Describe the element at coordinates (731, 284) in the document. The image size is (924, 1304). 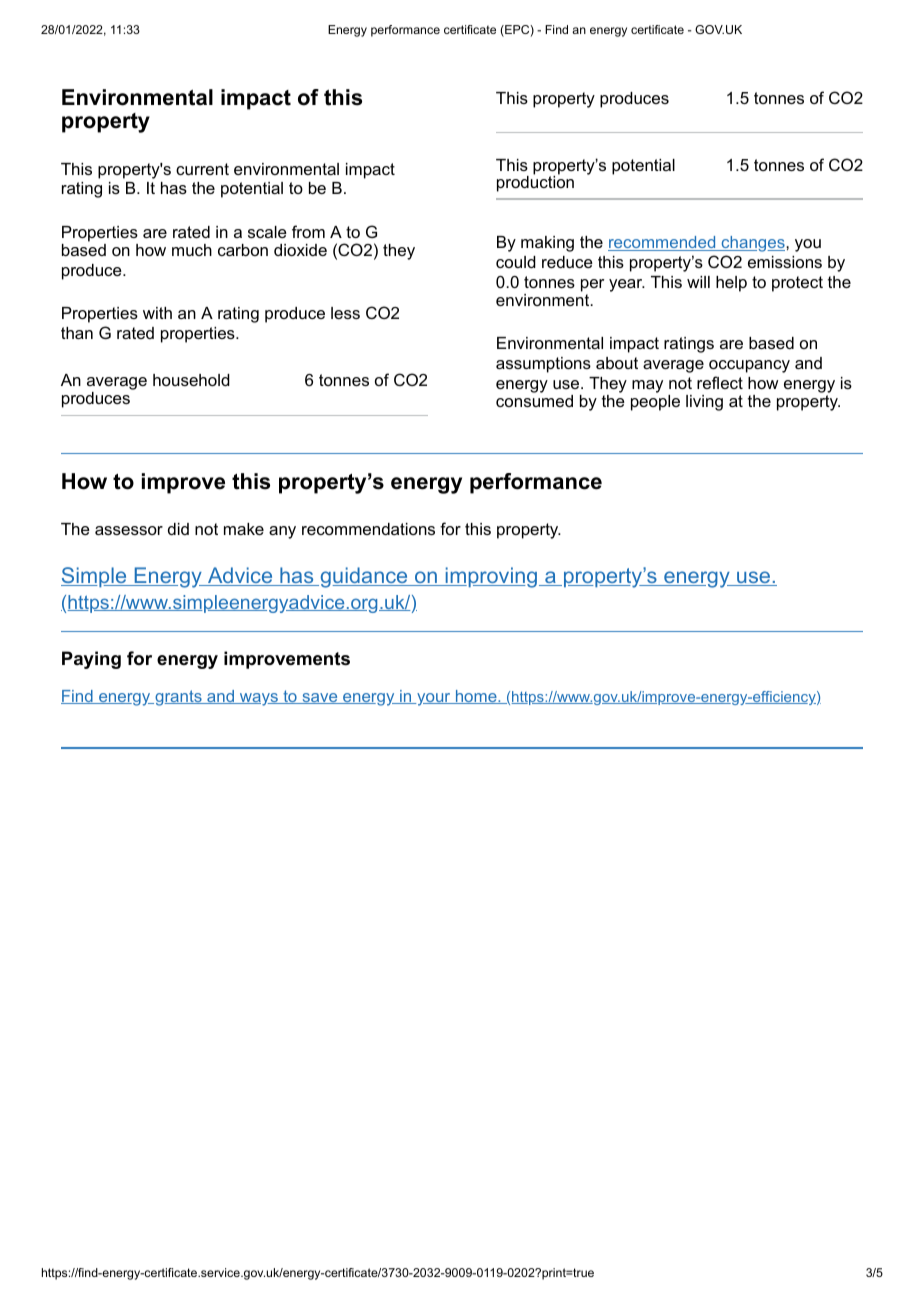
I see `help` at that location.
